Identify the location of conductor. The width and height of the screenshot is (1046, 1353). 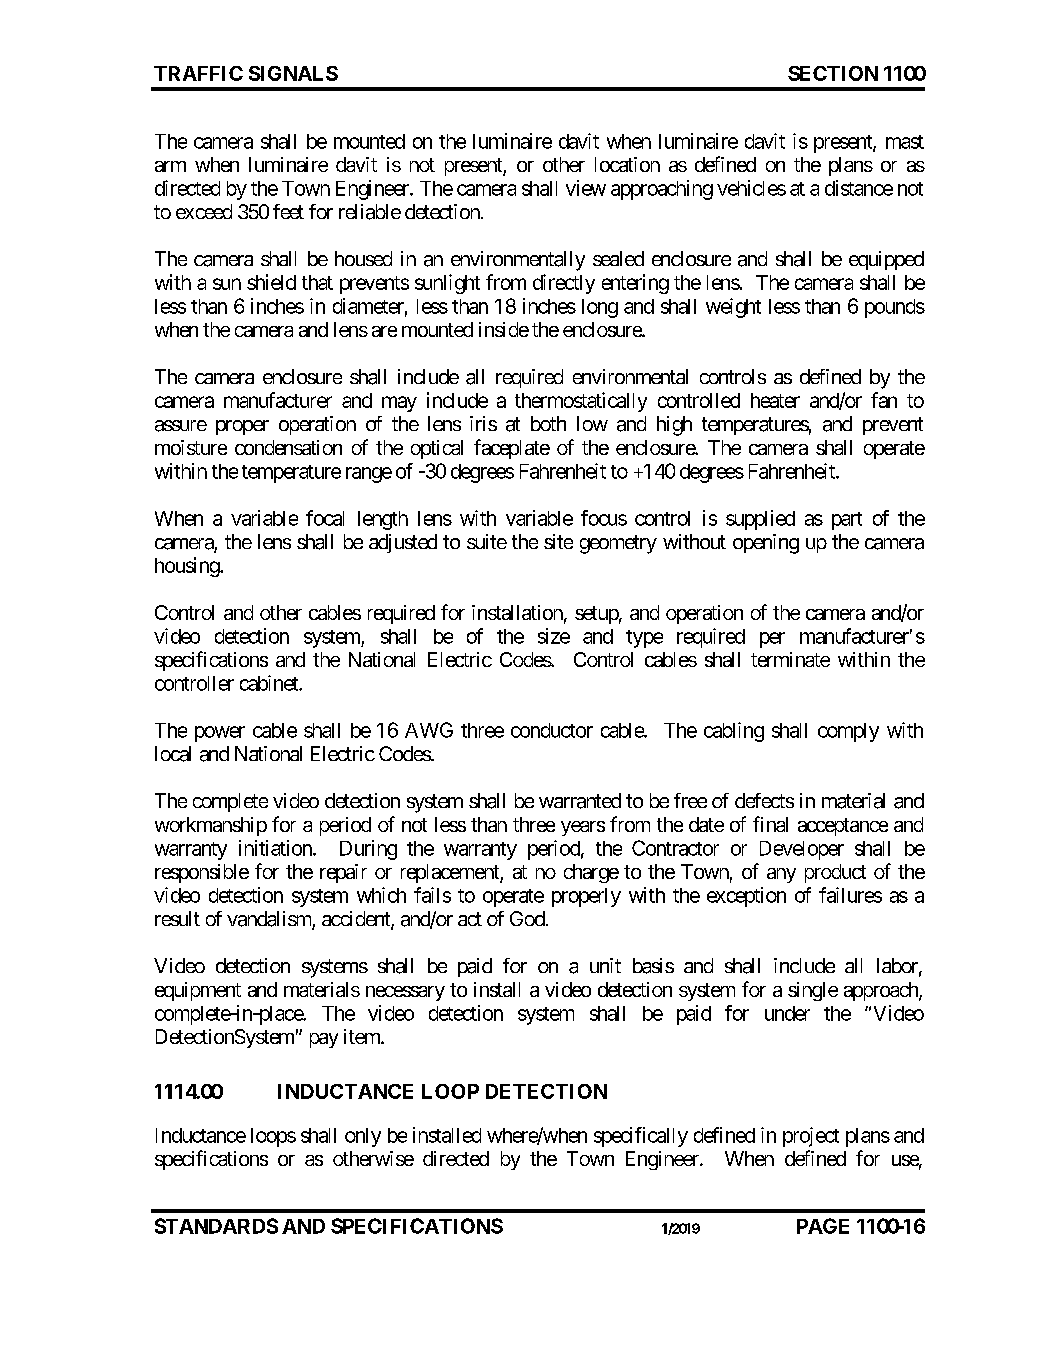
(552, 730).
